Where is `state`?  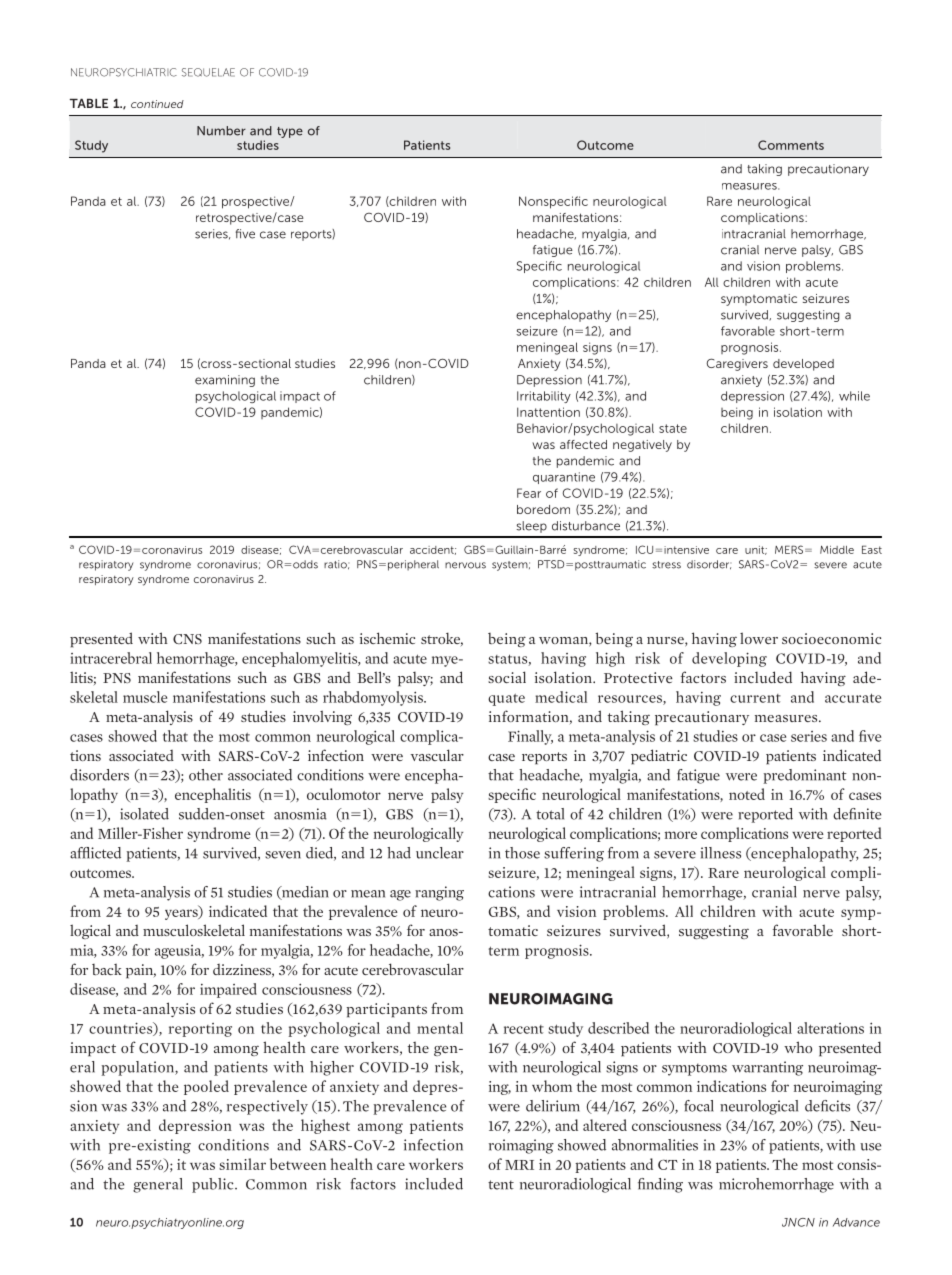 state is located at coordinates (673, 428).
